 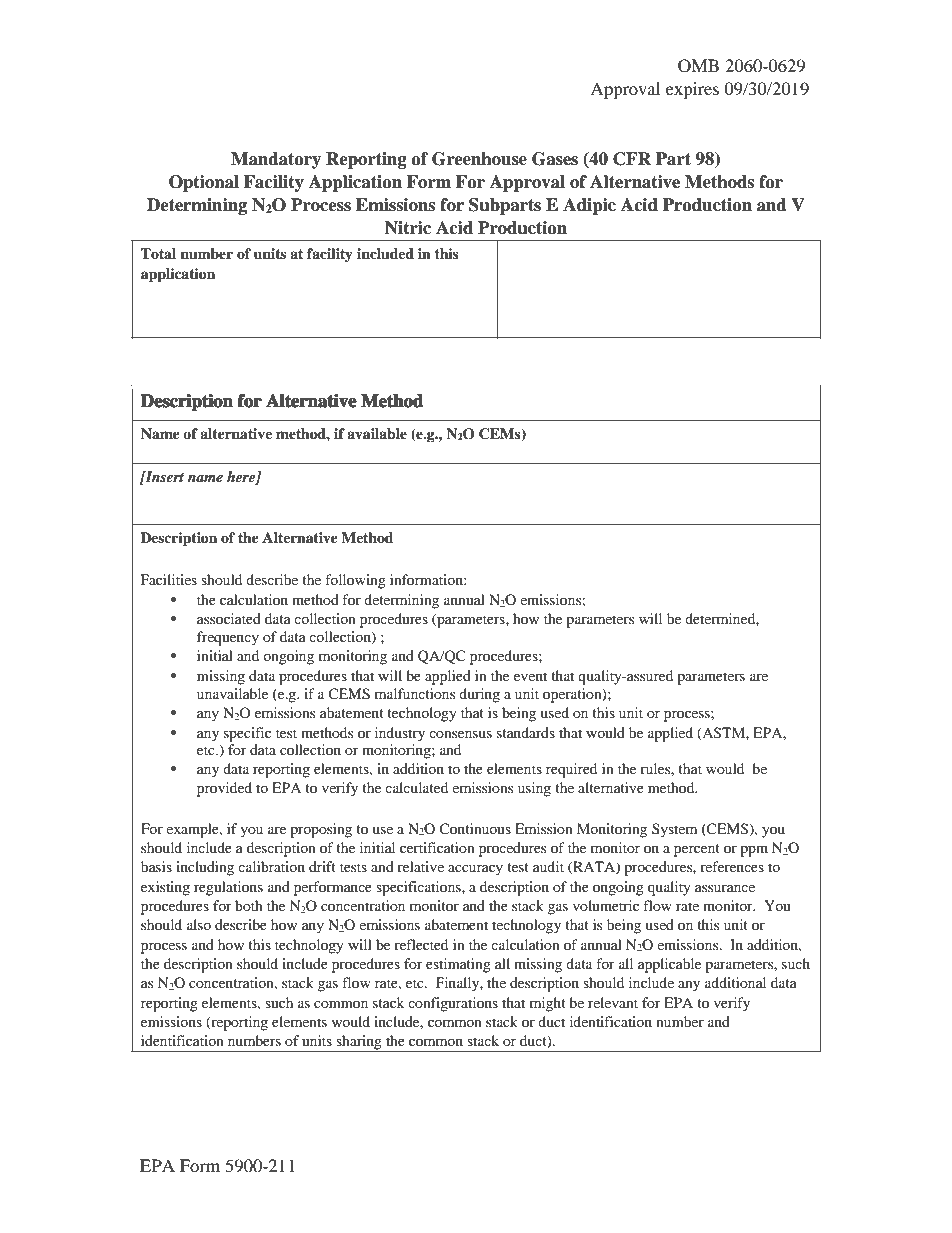 What do you see at coordinates (692, 90) in the screenshot?
I see `expires` at bounding box center [692, 90].
